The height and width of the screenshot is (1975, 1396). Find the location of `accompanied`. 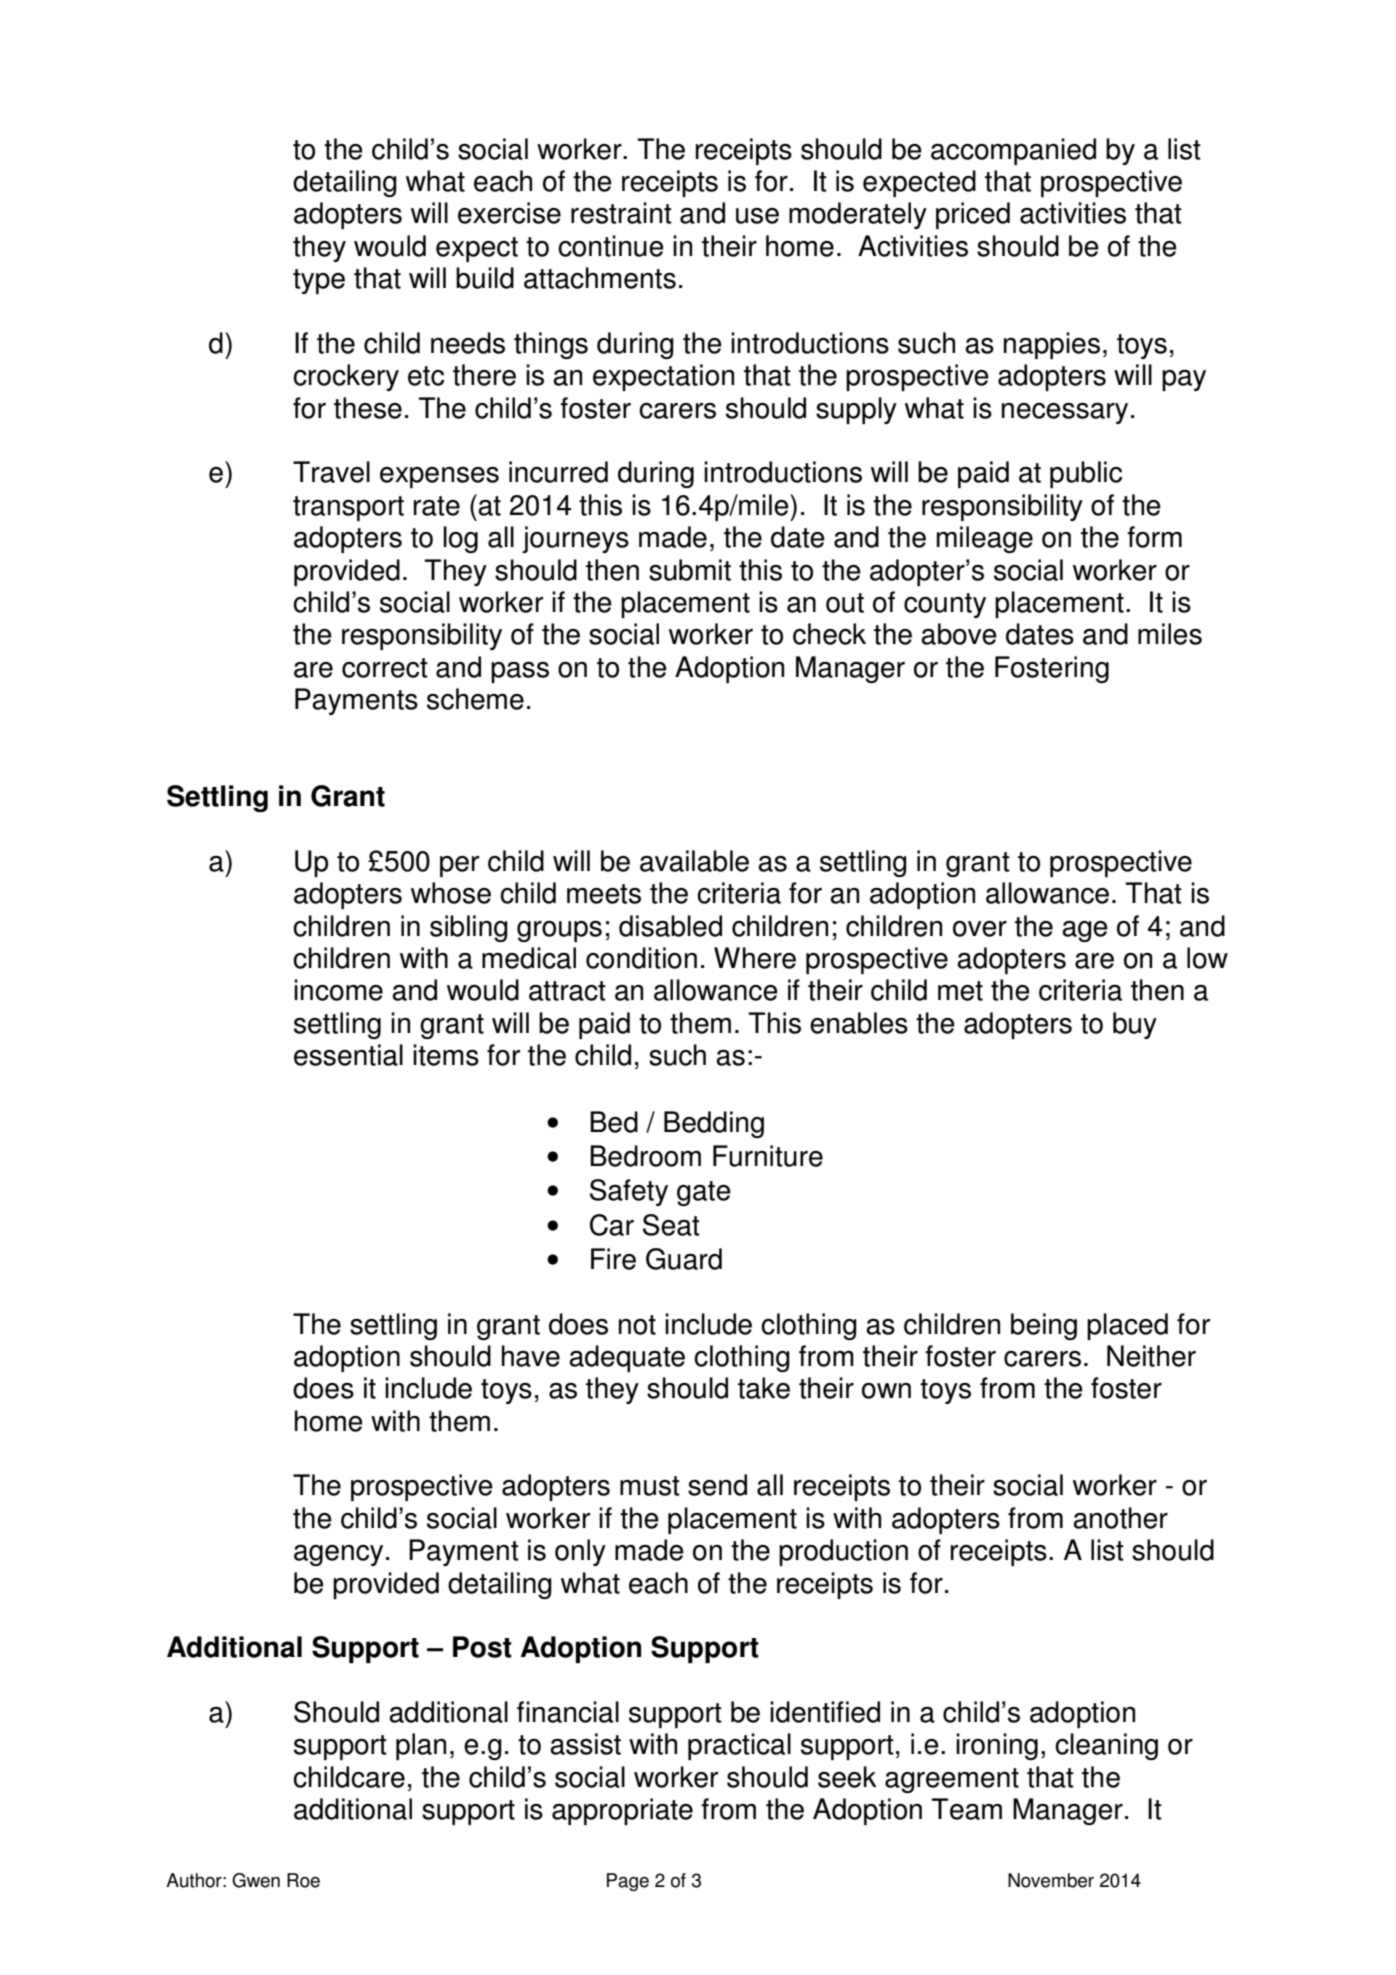

accompanied is located at coordinates (1013, 151).
